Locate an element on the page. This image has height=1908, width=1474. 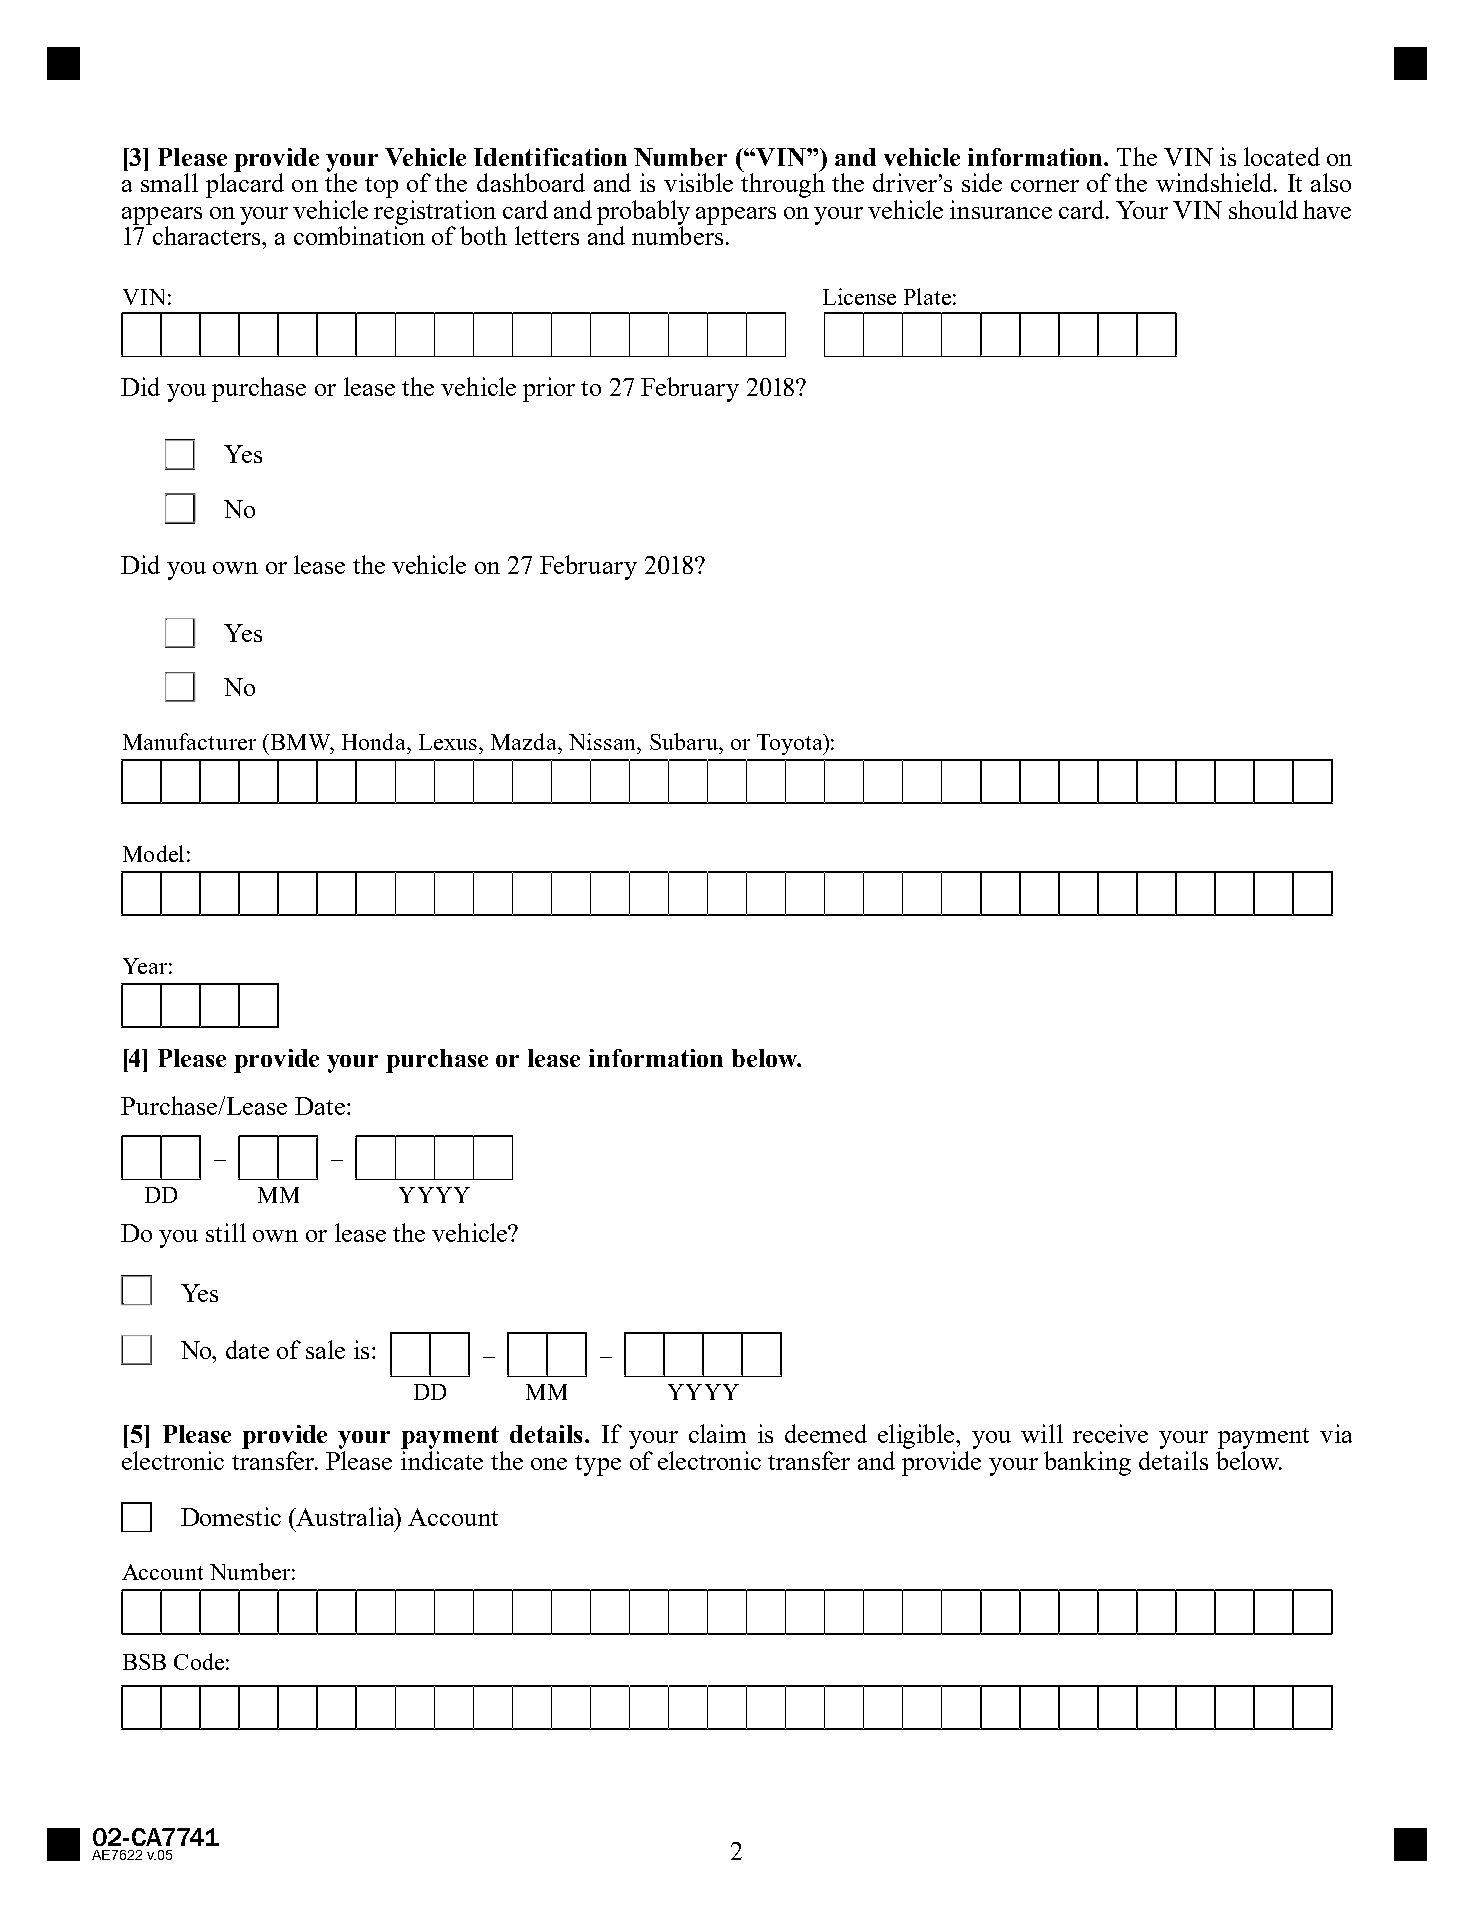
type is located at coordinates (598, 1465).
